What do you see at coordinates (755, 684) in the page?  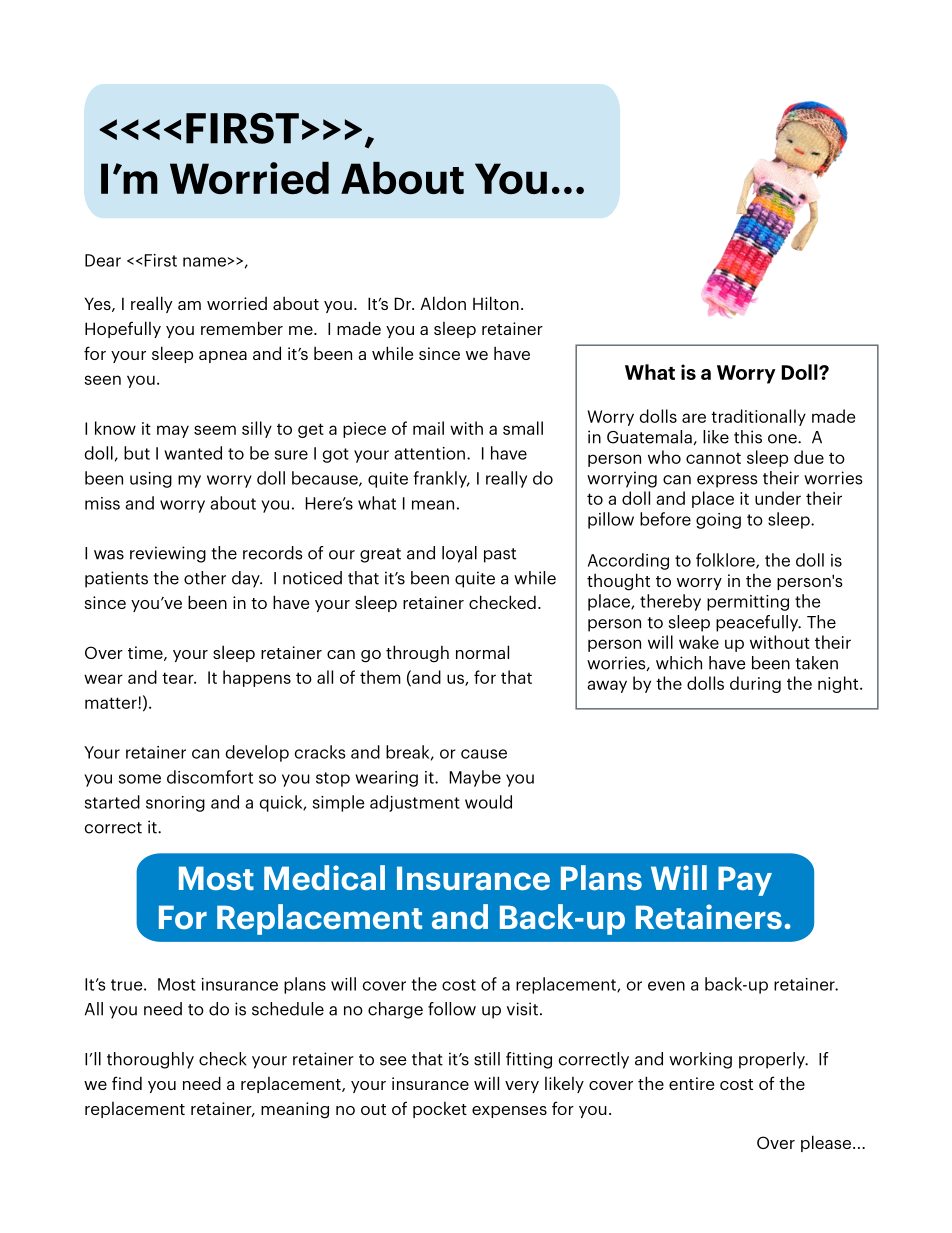 I see `during` at bounding box center [755, 684].
